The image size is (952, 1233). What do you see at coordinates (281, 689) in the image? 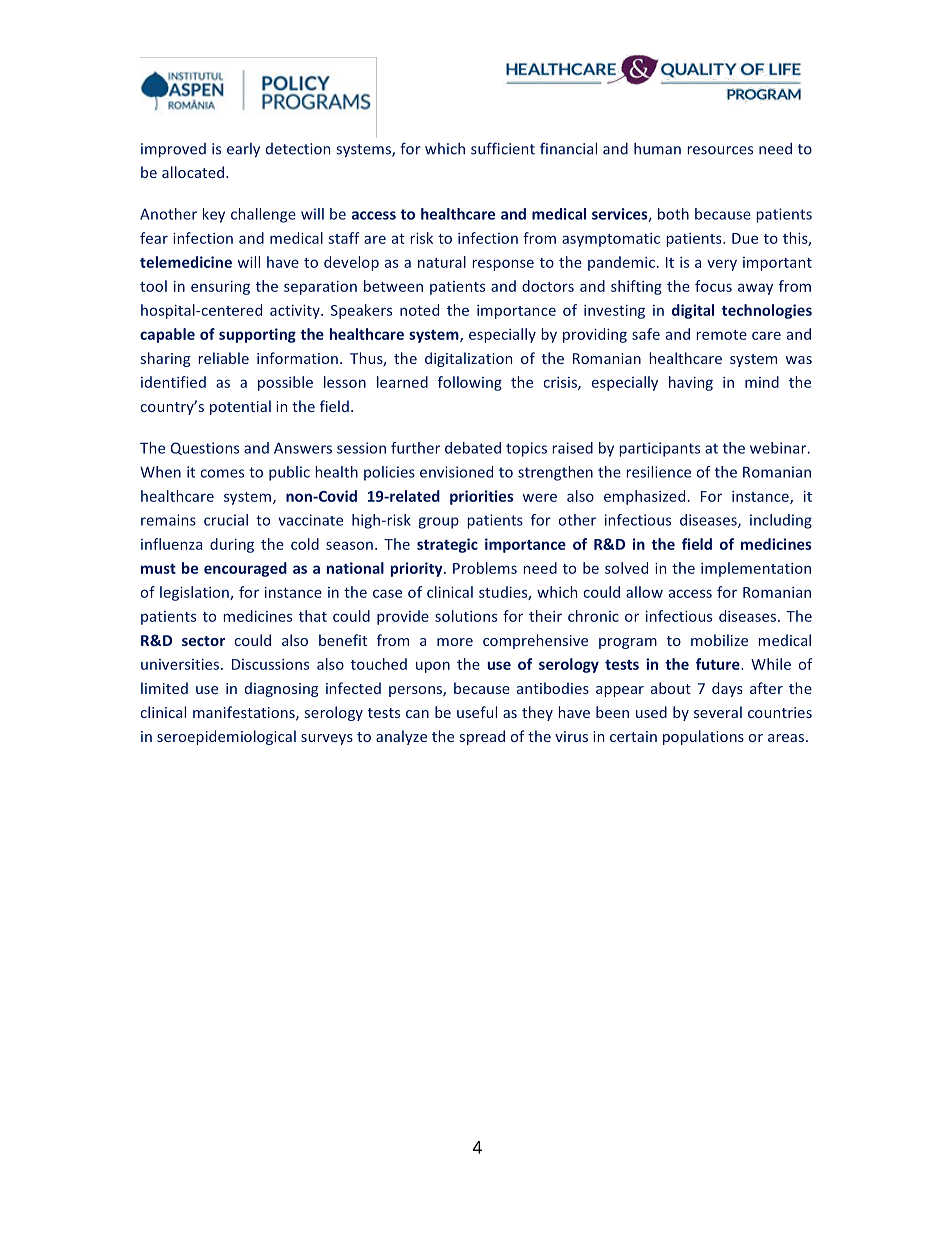
I see `diagnosing` at bounding box center [281, 689].
